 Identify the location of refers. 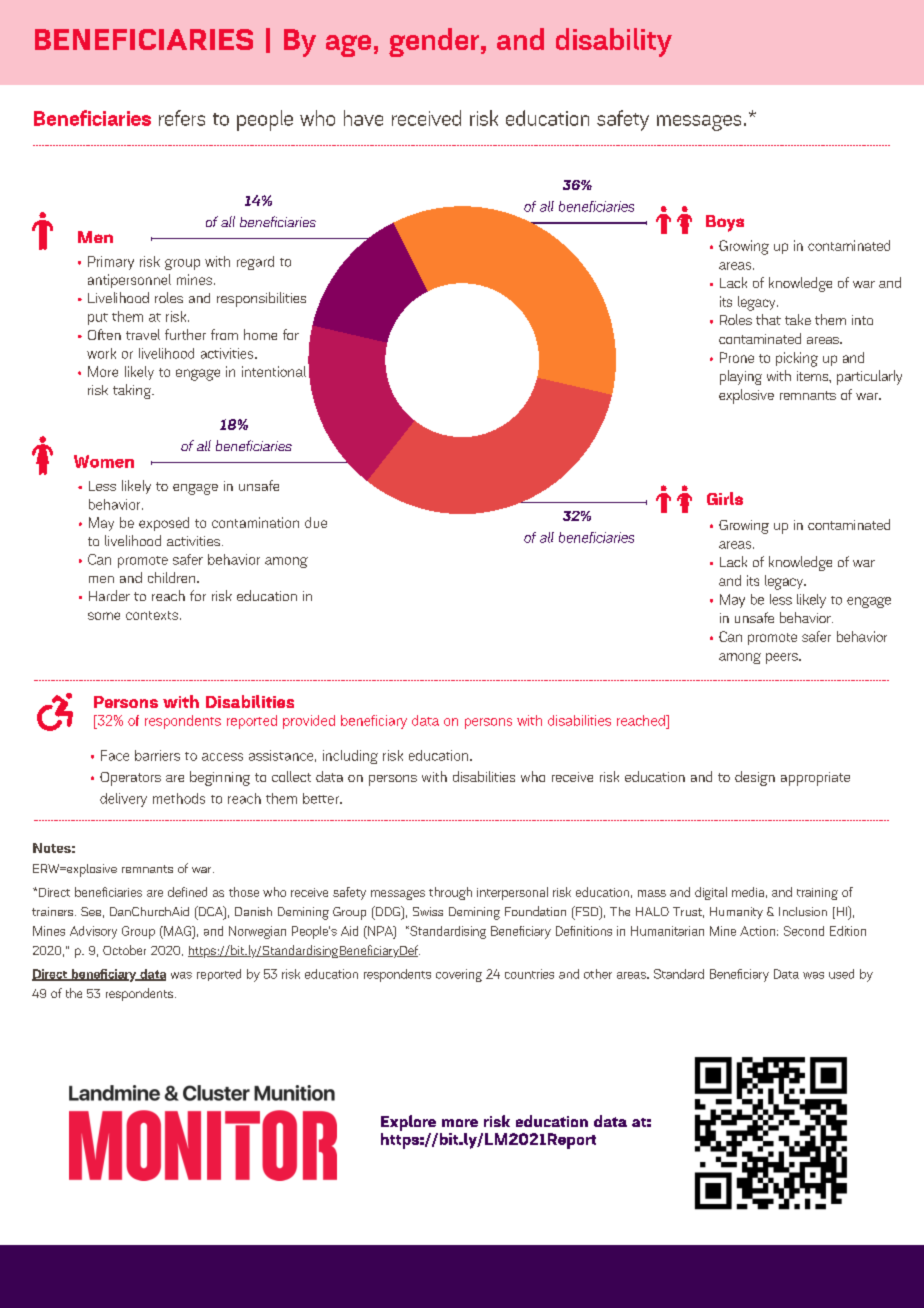
(182, 118).
